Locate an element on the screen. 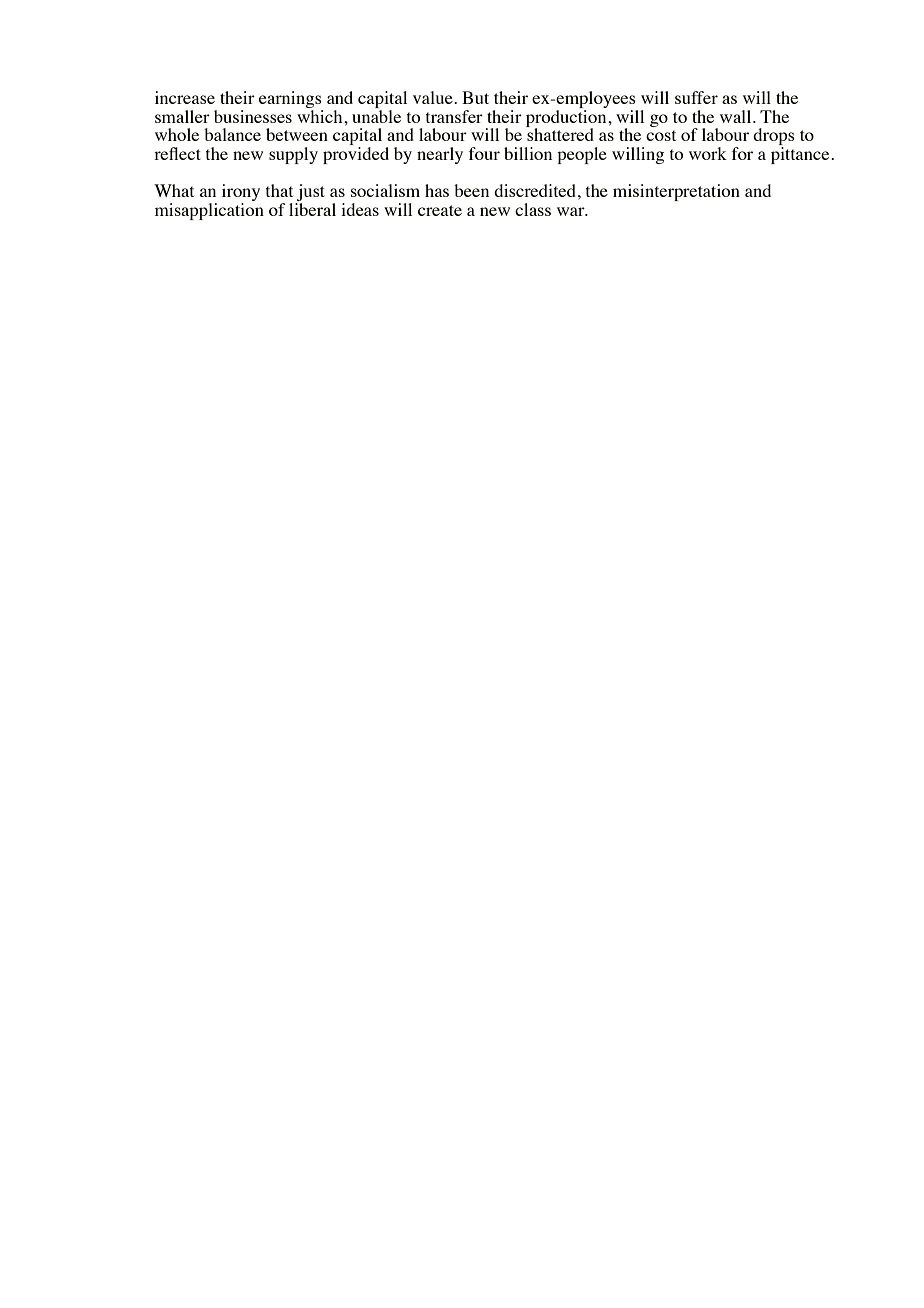  misapplication is located at coordinates (209, 211).
